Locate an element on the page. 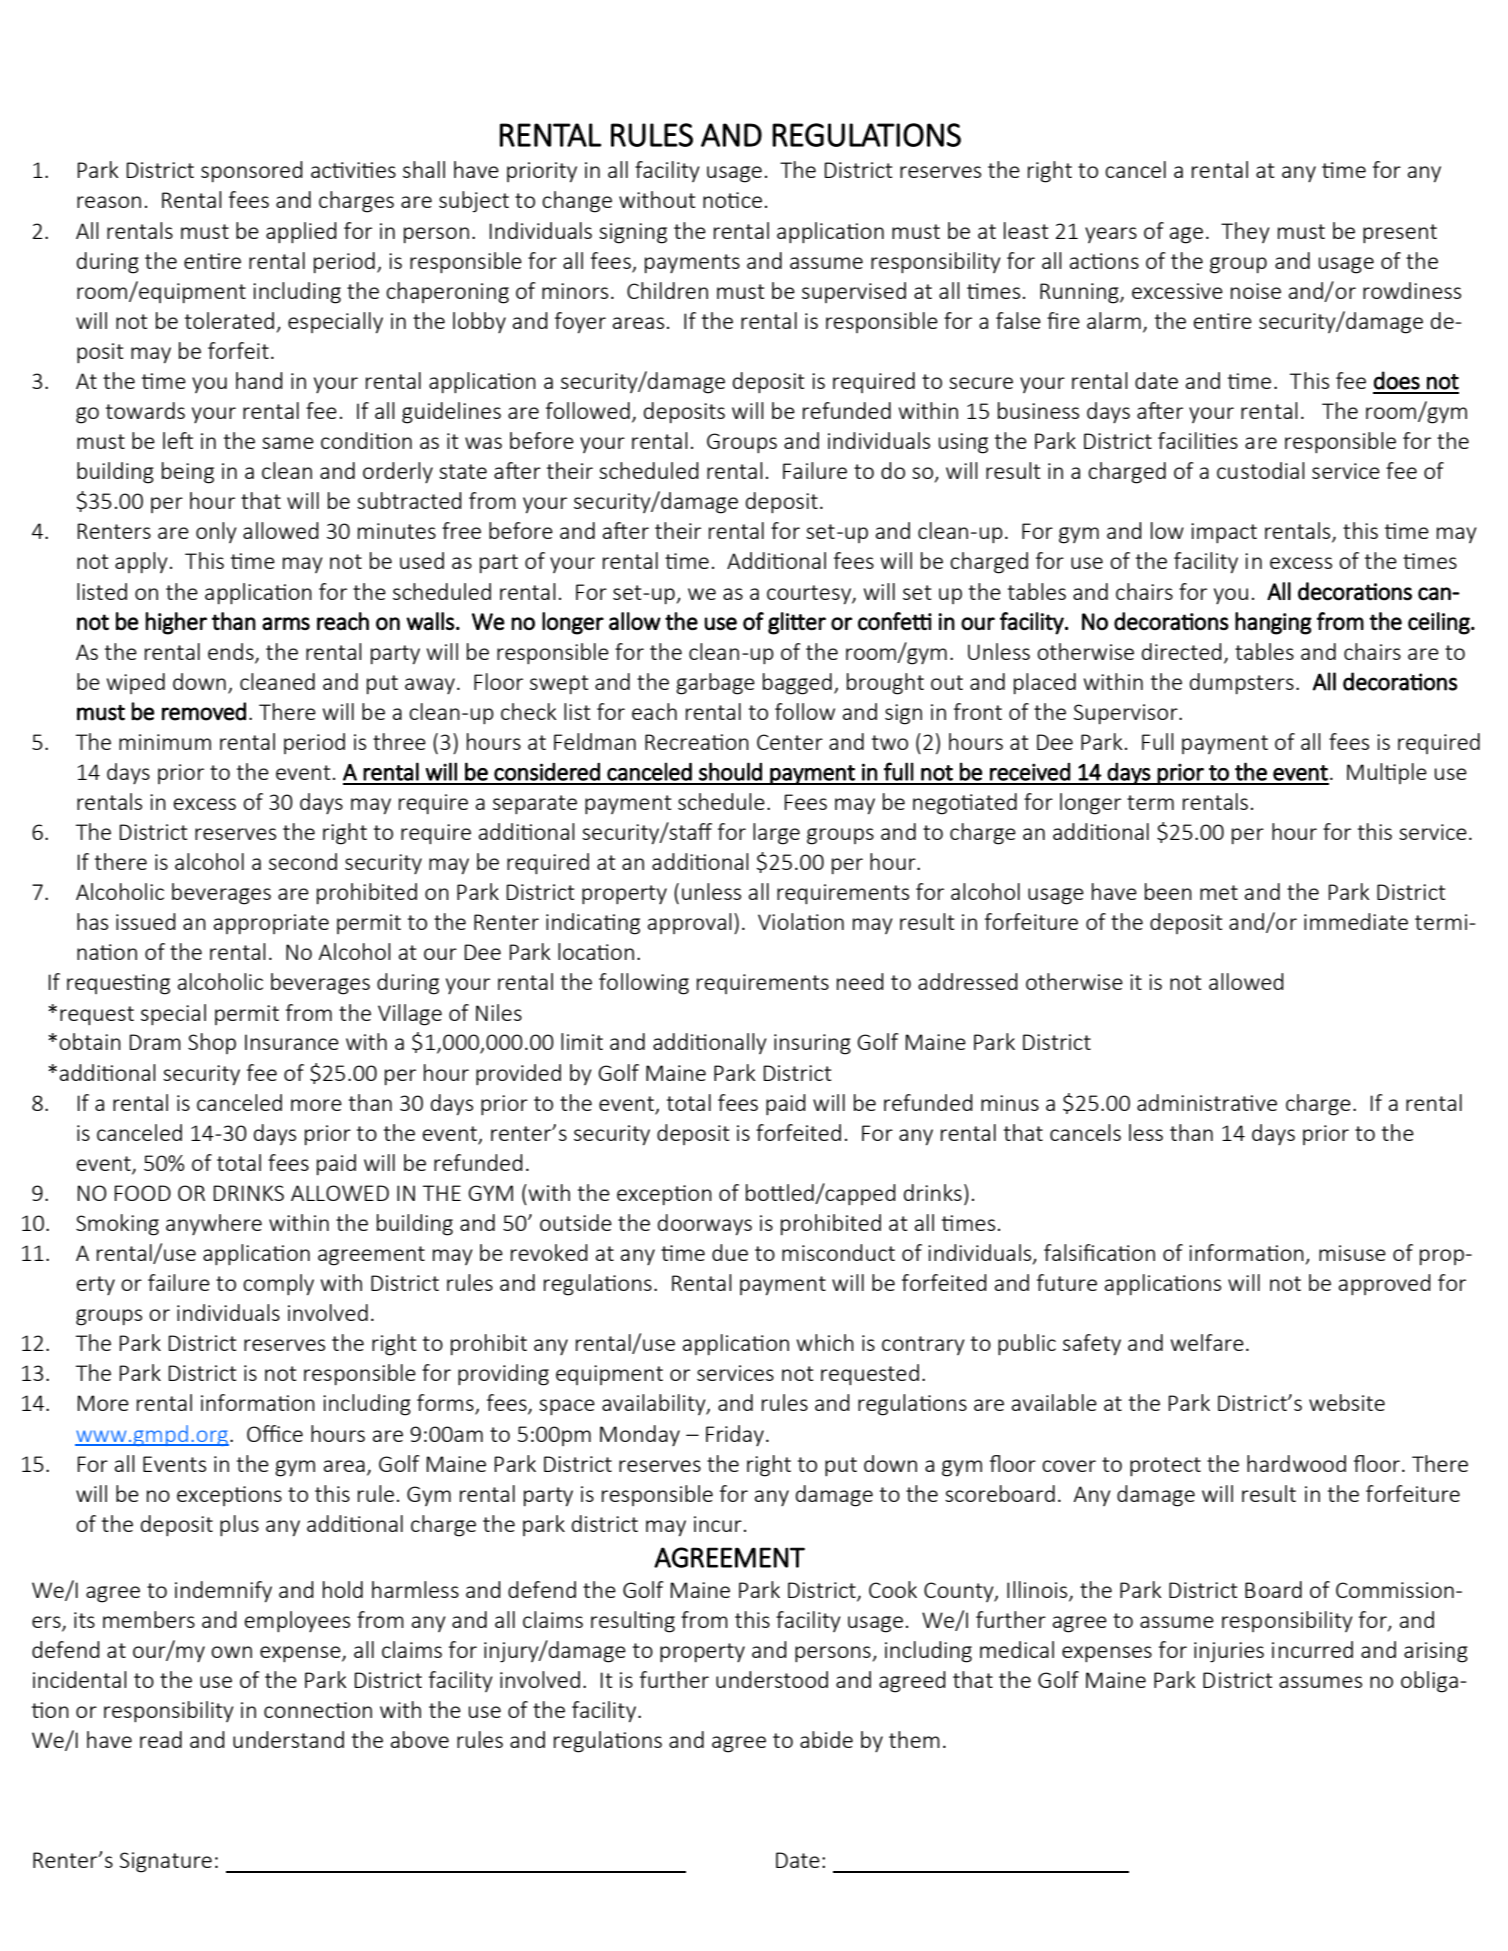 The width and height of the document is (1508, 1951). approval is located at coordinates (690, 923).
